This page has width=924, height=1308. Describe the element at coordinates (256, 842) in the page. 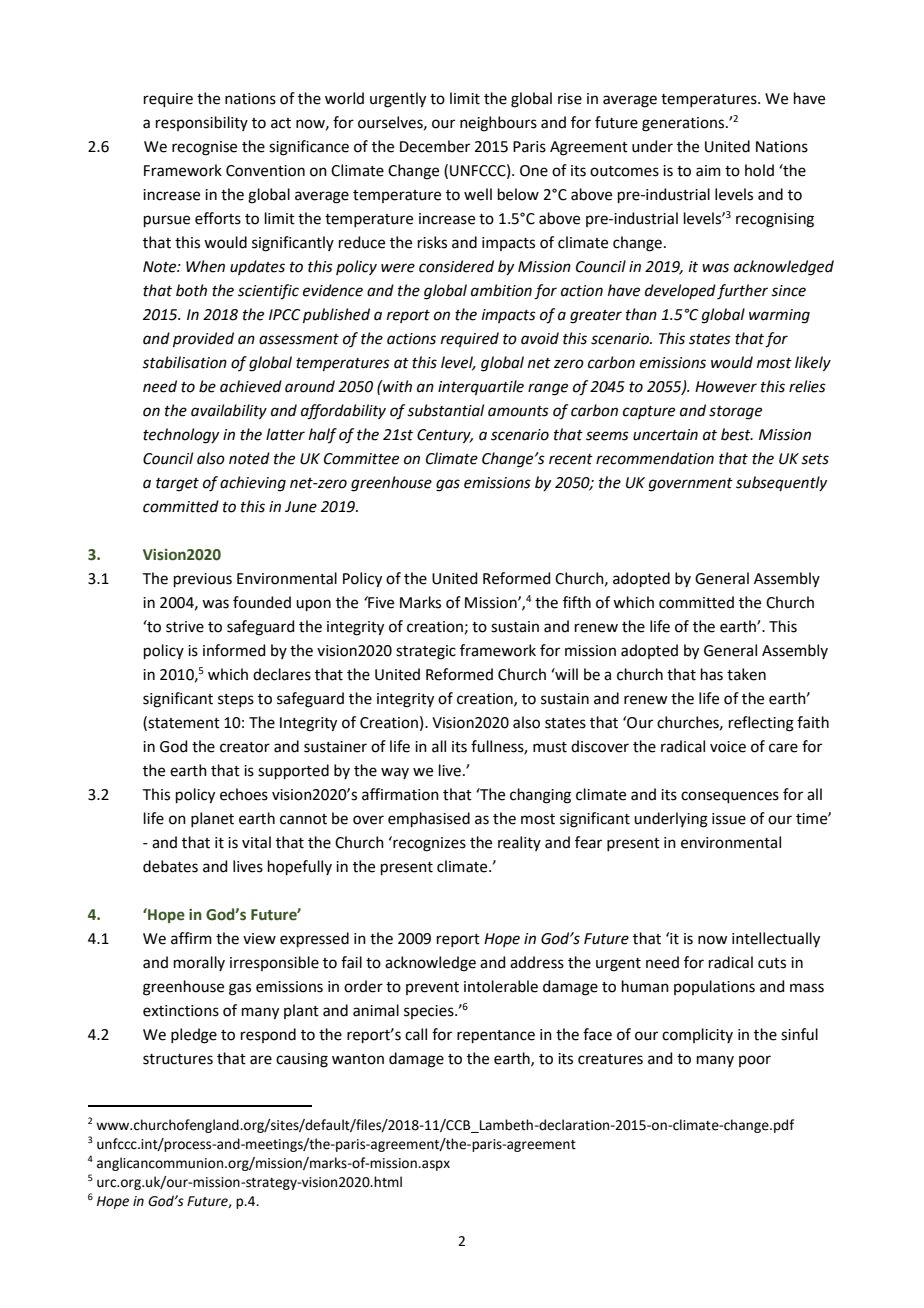

I see `vital` at that location.
